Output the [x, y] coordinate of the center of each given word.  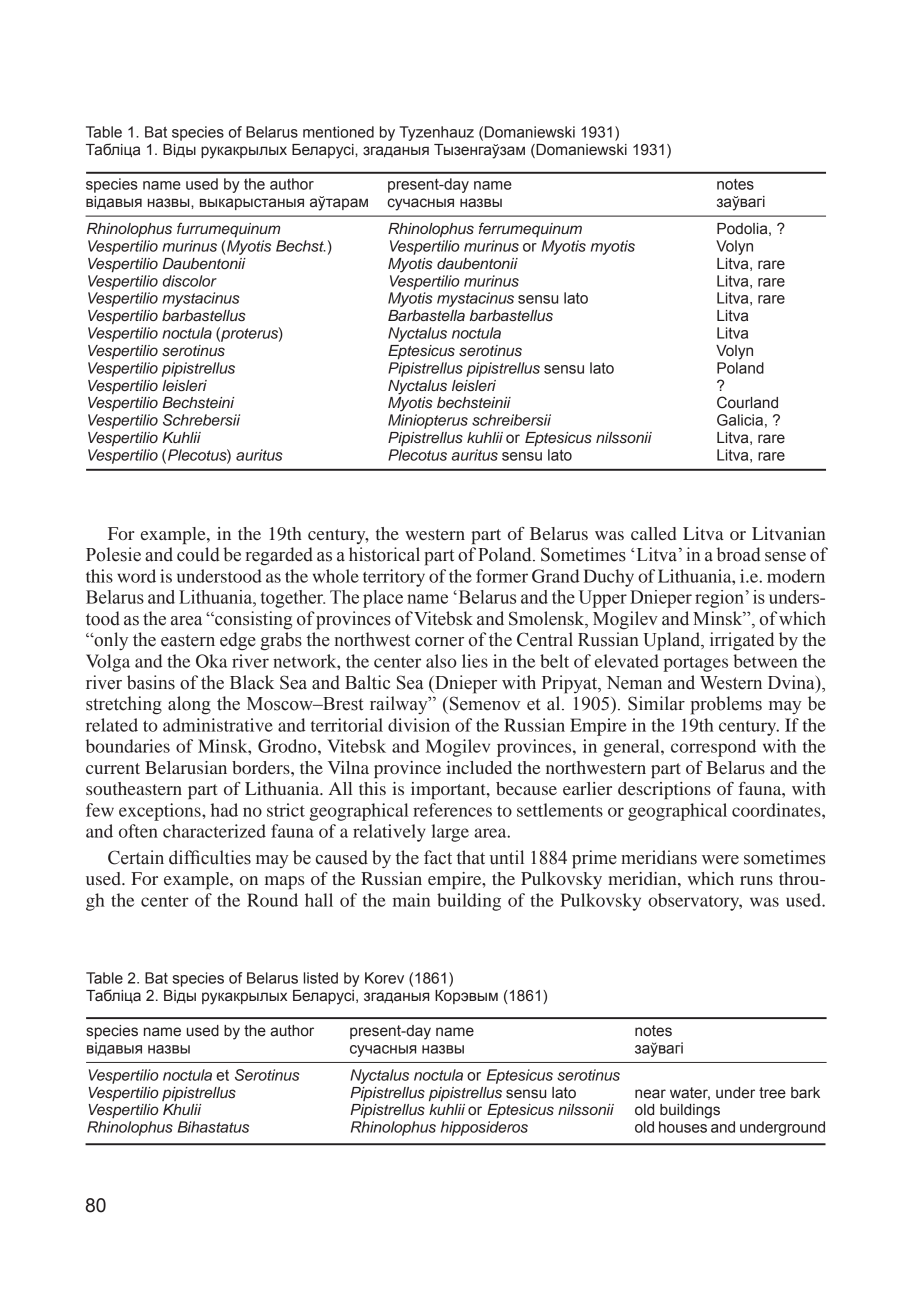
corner [439, 642]
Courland [747, 402]
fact [438, 857]
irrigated [742, 641]
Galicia [740, 420]
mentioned [338, 132]
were [720, 860]
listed [321, 978]
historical [384, 554]
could [198, 554]
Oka [211, 661]
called [654, 533]
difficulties [210, 857]
